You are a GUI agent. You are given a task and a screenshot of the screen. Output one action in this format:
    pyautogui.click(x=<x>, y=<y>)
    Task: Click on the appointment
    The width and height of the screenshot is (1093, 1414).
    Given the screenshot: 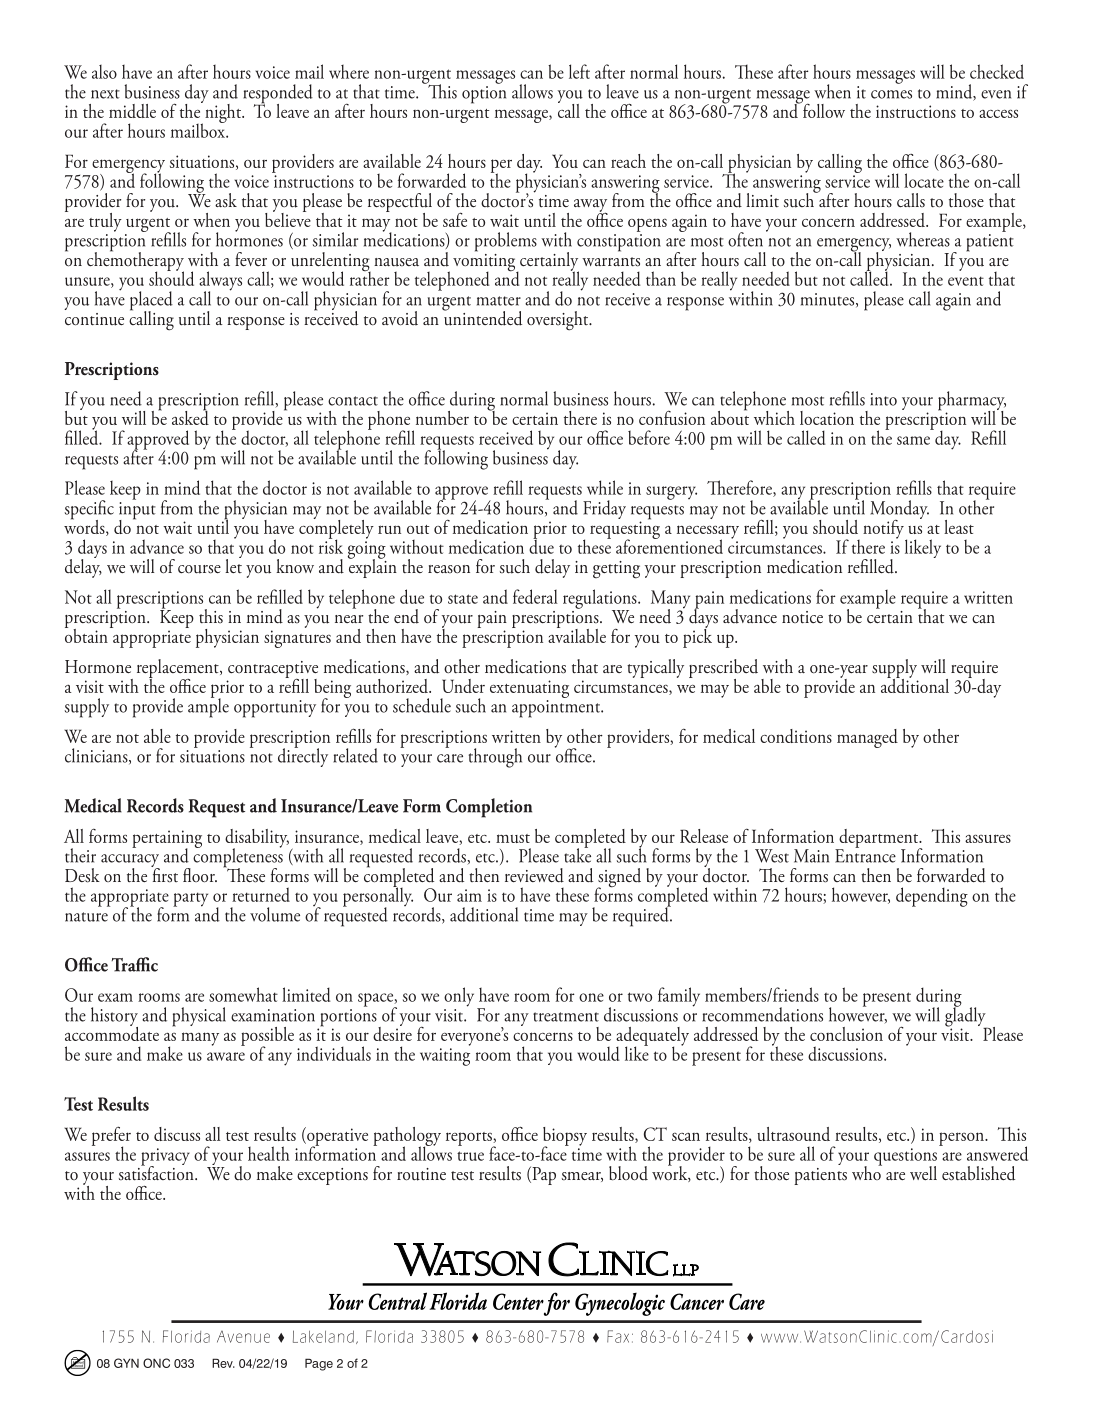 What is the action you would take?
    pyautogui.click(x=557, y=709)
